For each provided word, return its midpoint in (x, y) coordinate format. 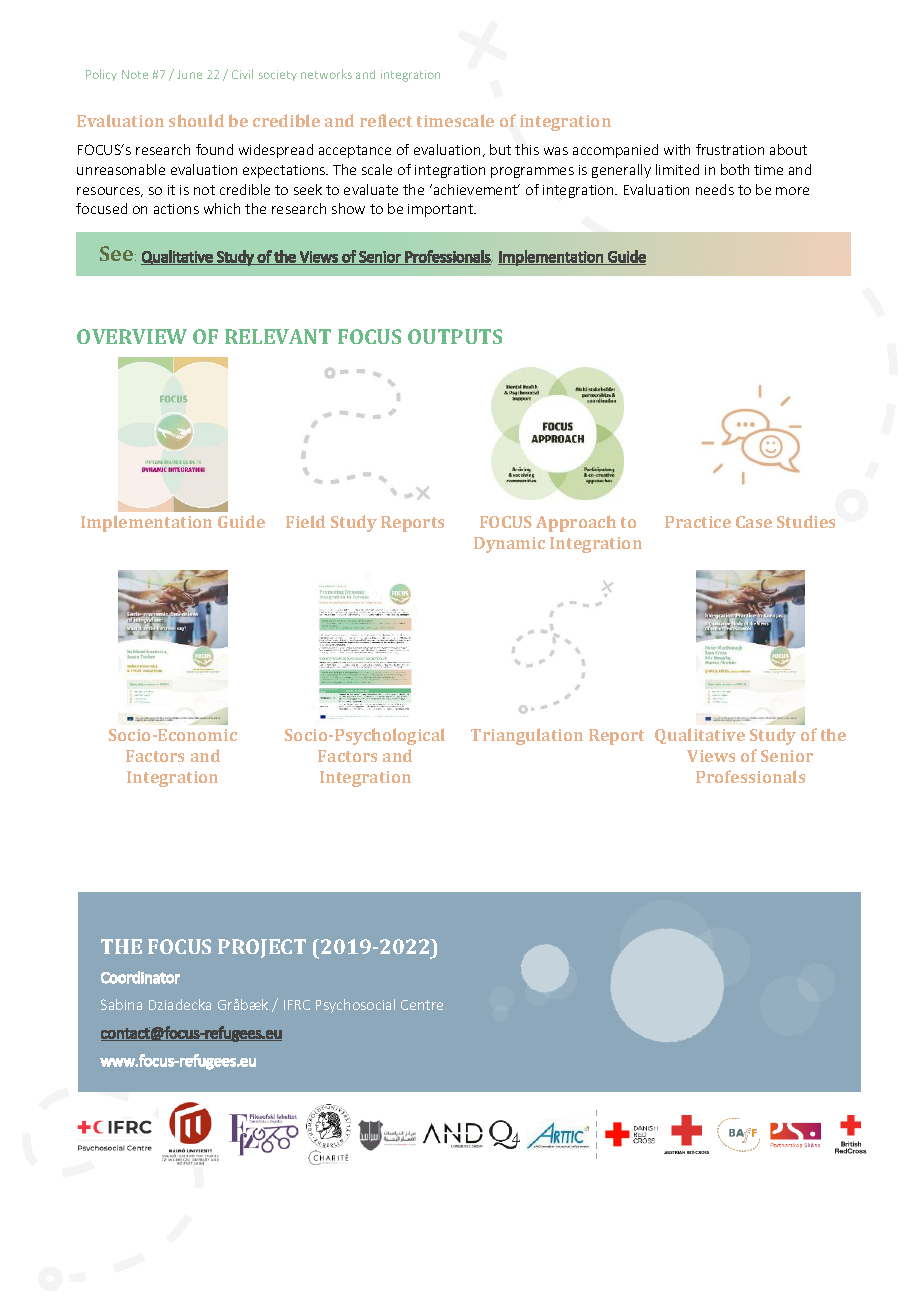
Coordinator (140, 977)
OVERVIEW (132, 336)
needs (715, 189)
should (196, 120)
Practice (698, 522)
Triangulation (527, 736)
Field (305, 521)
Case (754, 522)
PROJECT (262, 948)
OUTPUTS (455, 336)
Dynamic (509, 545)
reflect (386, 120)
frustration (730, 149)
